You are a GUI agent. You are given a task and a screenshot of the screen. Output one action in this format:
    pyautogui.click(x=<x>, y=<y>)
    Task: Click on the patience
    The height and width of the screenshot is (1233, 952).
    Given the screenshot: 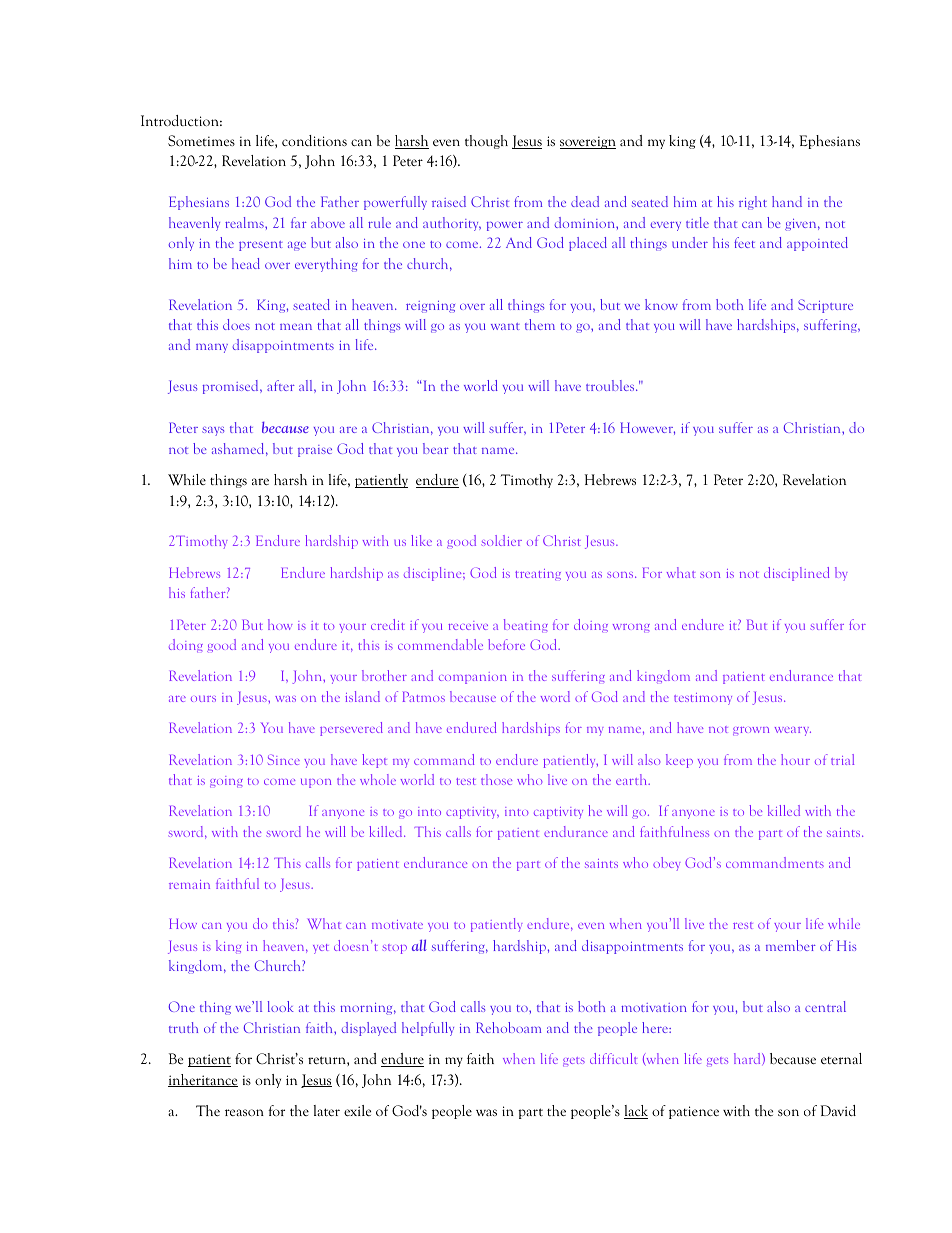 What is the action you would take?
    pyautogui.click(x=694, y=1112)
